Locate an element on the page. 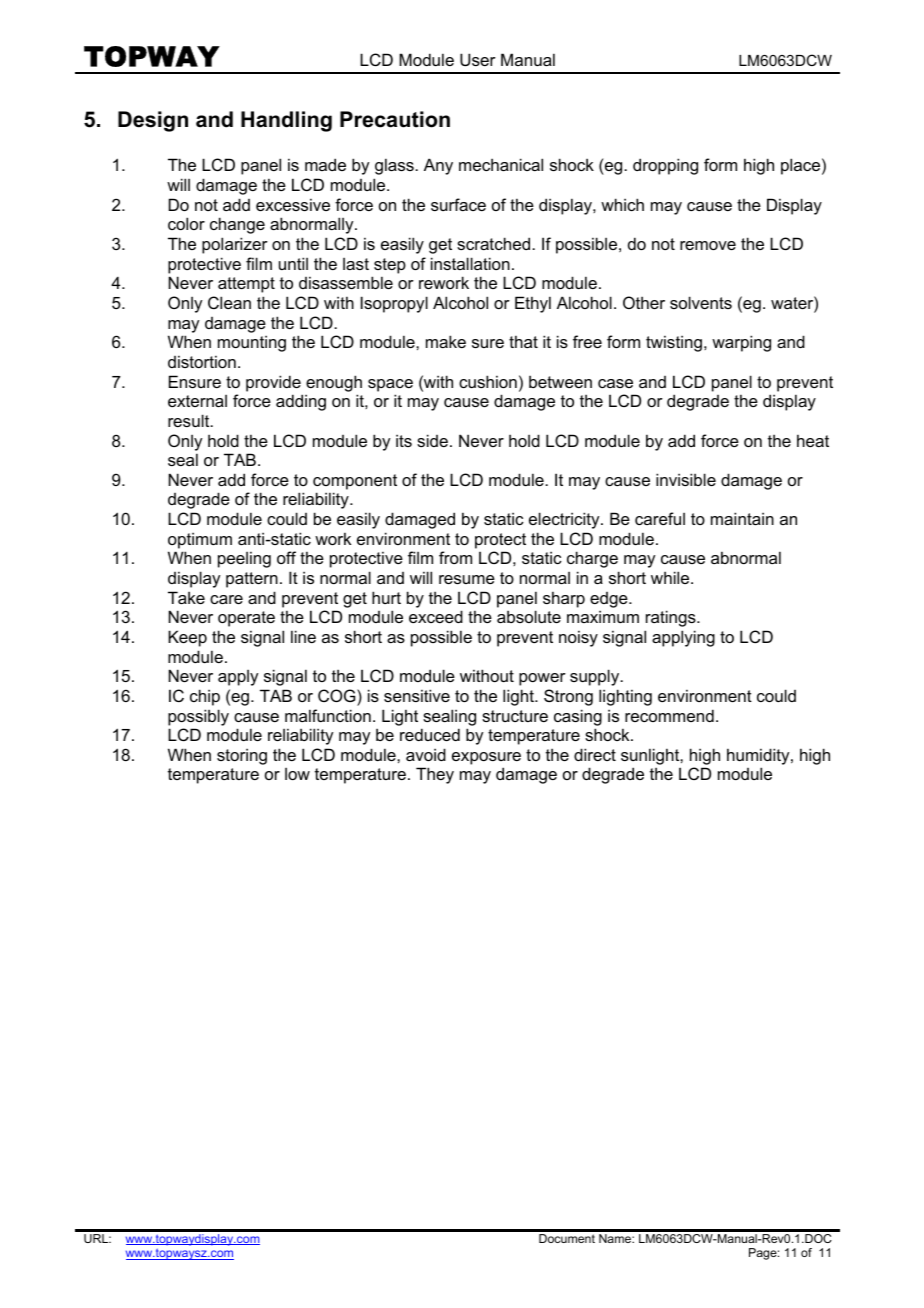 Image resolution: width=924 pixels, height=1308 pixels. pattern is located at coordinates (252, 580).
